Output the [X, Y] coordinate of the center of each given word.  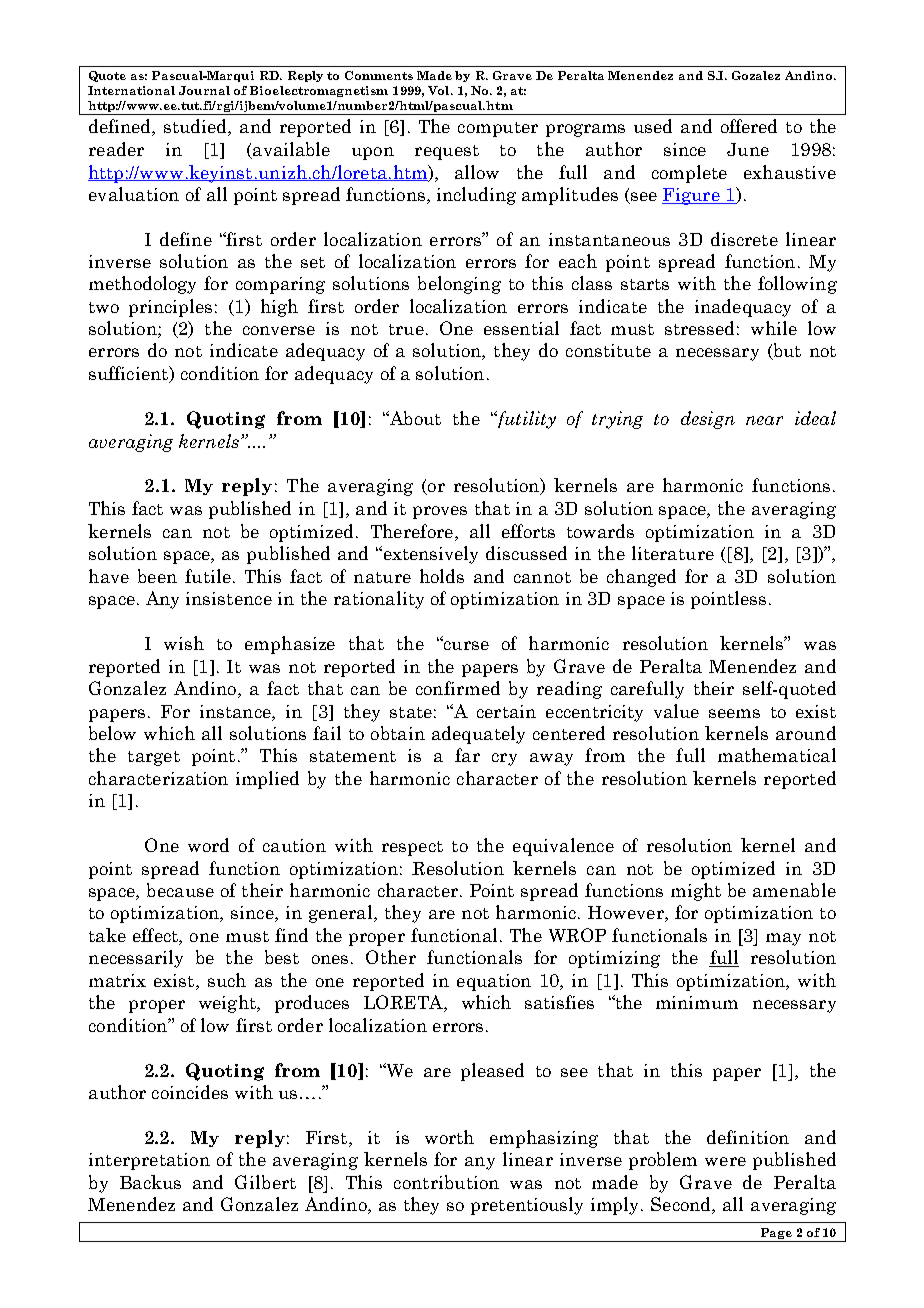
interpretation [149, 1161]
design [708, 420]
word [208, 845]
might [696, 892]
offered [749, 126]
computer [498, 129]
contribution [446, 1182]
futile [208, 576]
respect [412, 848]
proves [440, 512]
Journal [204, 90]
